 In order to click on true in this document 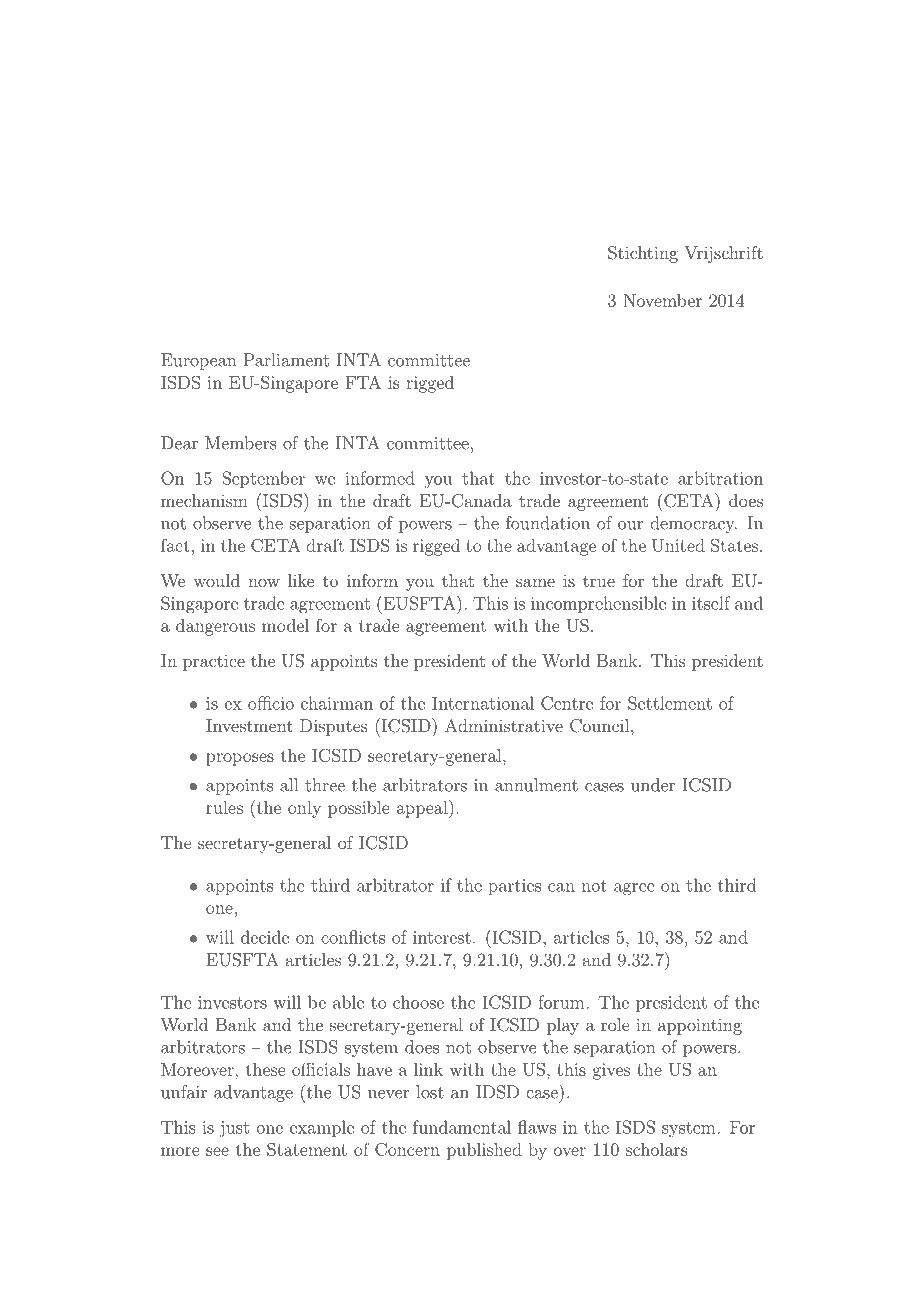, I will do `click(599, 581)`.
